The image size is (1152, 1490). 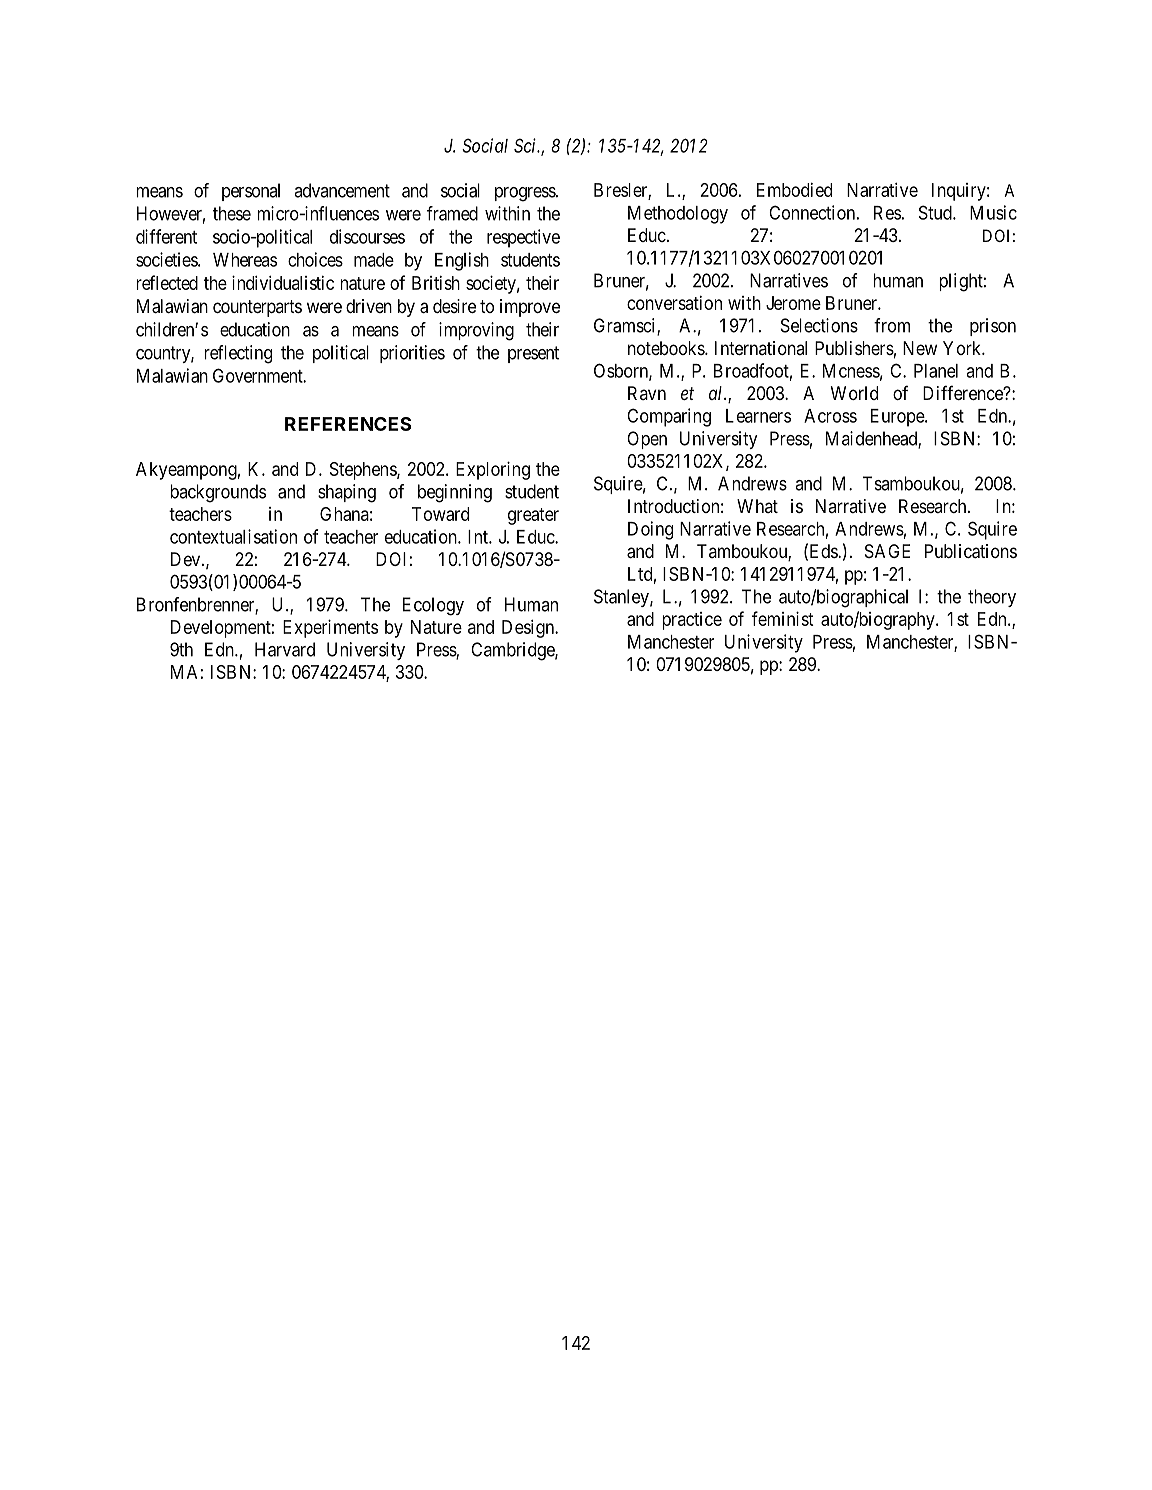 What do you see at coordinates (493, 470) in the image?
I see `Exploring` at bounding box center [493, 470].
